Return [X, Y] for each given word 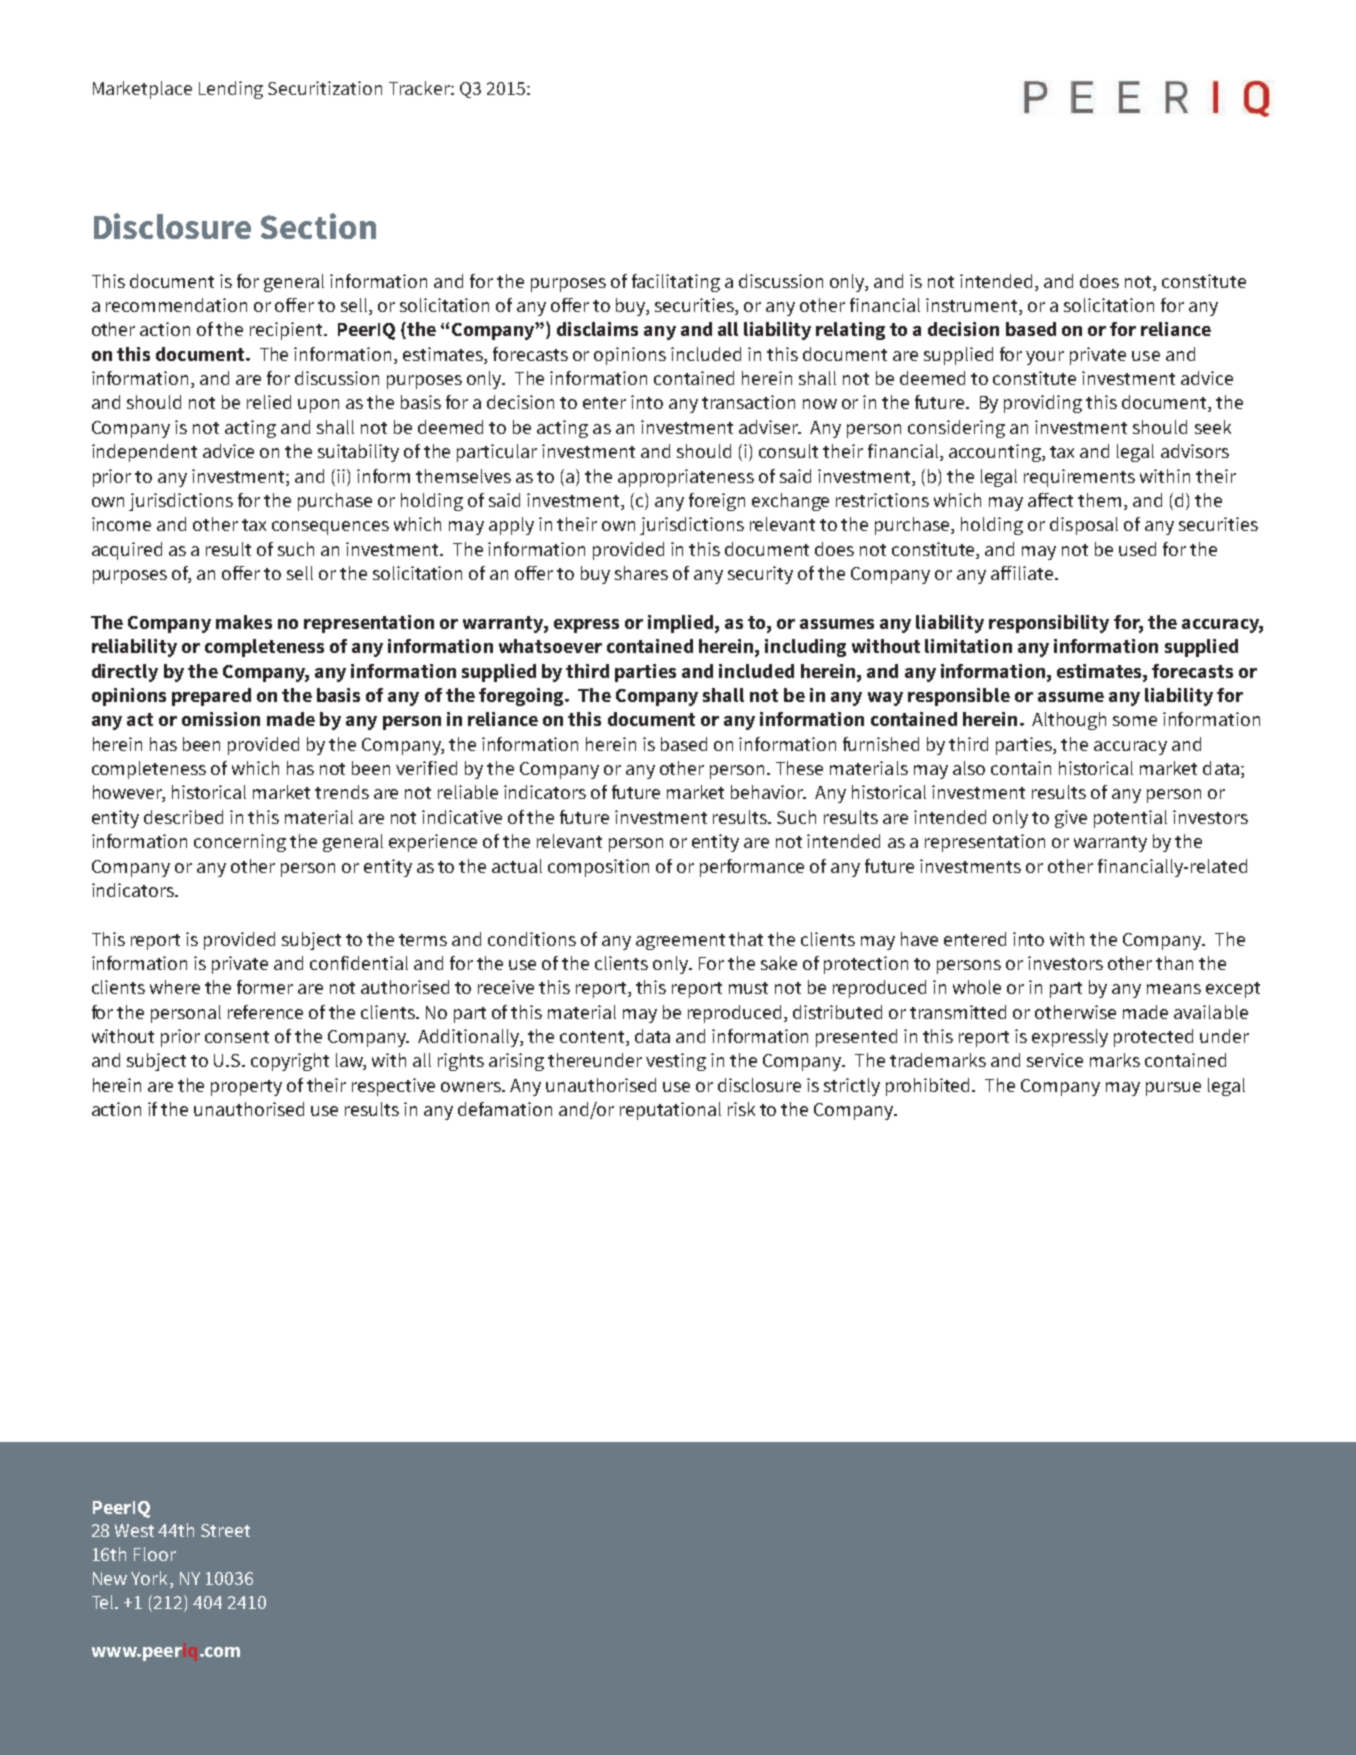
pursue [1173, 1089]
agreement [680, 942]
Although [1069, 721]
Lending [231, 90]
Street [225, 1530]
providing [1043, 404]
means [1174, 989]
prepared [211, 697]
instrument [973, 306]
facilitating [676, 283]
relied [269, 402]
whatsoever [550, 646]
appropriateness [686, 478]
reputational [670, 1111]
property [246, 1088]
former [265, 987]
